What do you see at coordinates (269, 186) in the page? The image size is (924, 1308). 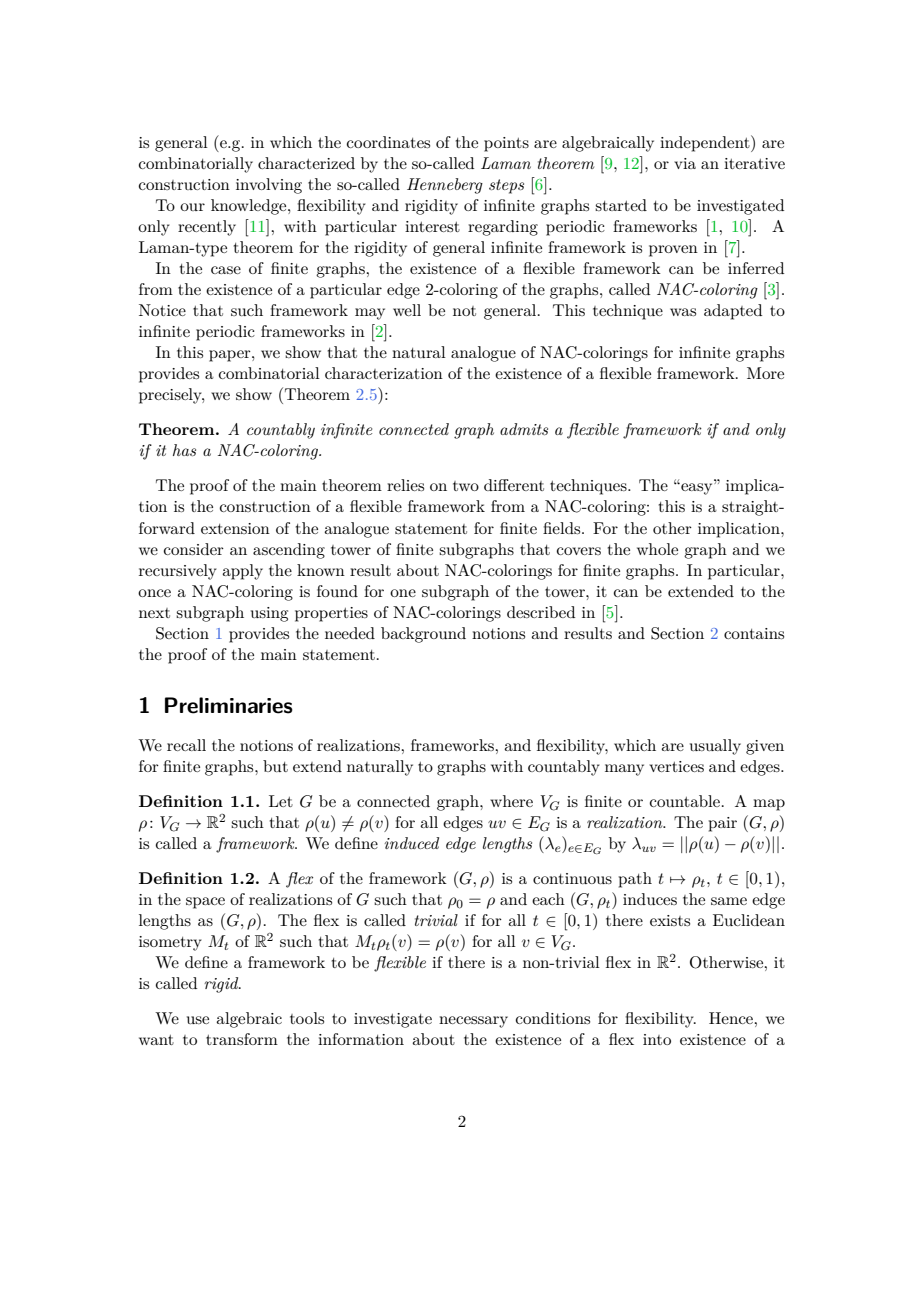 I see `involving` at bounding box center [269, 186].
